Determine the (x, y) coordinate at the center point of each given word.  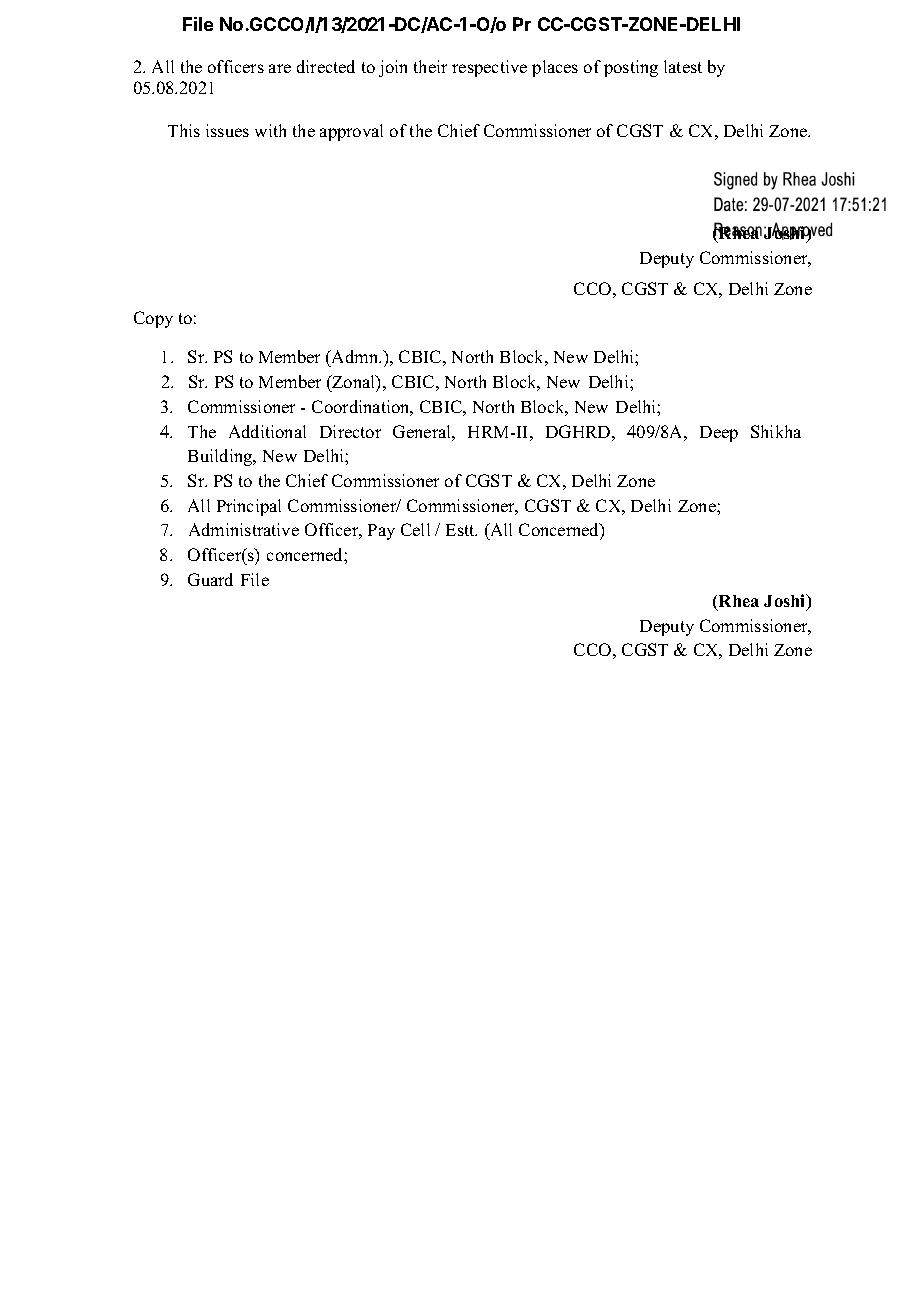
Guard (210, 579)
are (280, 68)
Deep (719, 434)
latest (683, 66)
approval (351, 132)
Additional (267, 431)
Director (350, 431)
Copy (153, 319)
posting (631, 68)
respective (489, 68)
